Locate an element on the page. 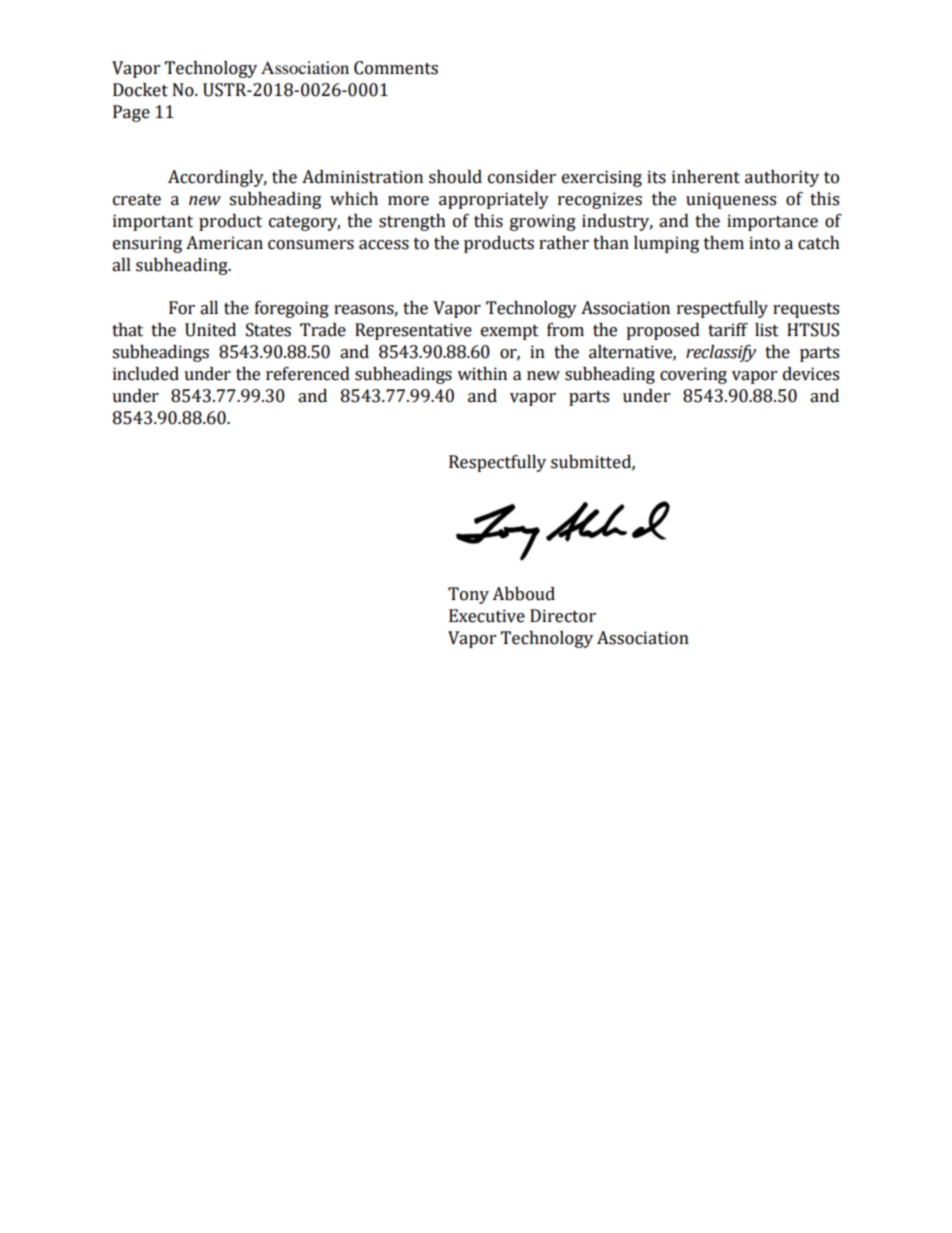 The image size is (952, 1233). Comments is located at coordinates (396, 68).
